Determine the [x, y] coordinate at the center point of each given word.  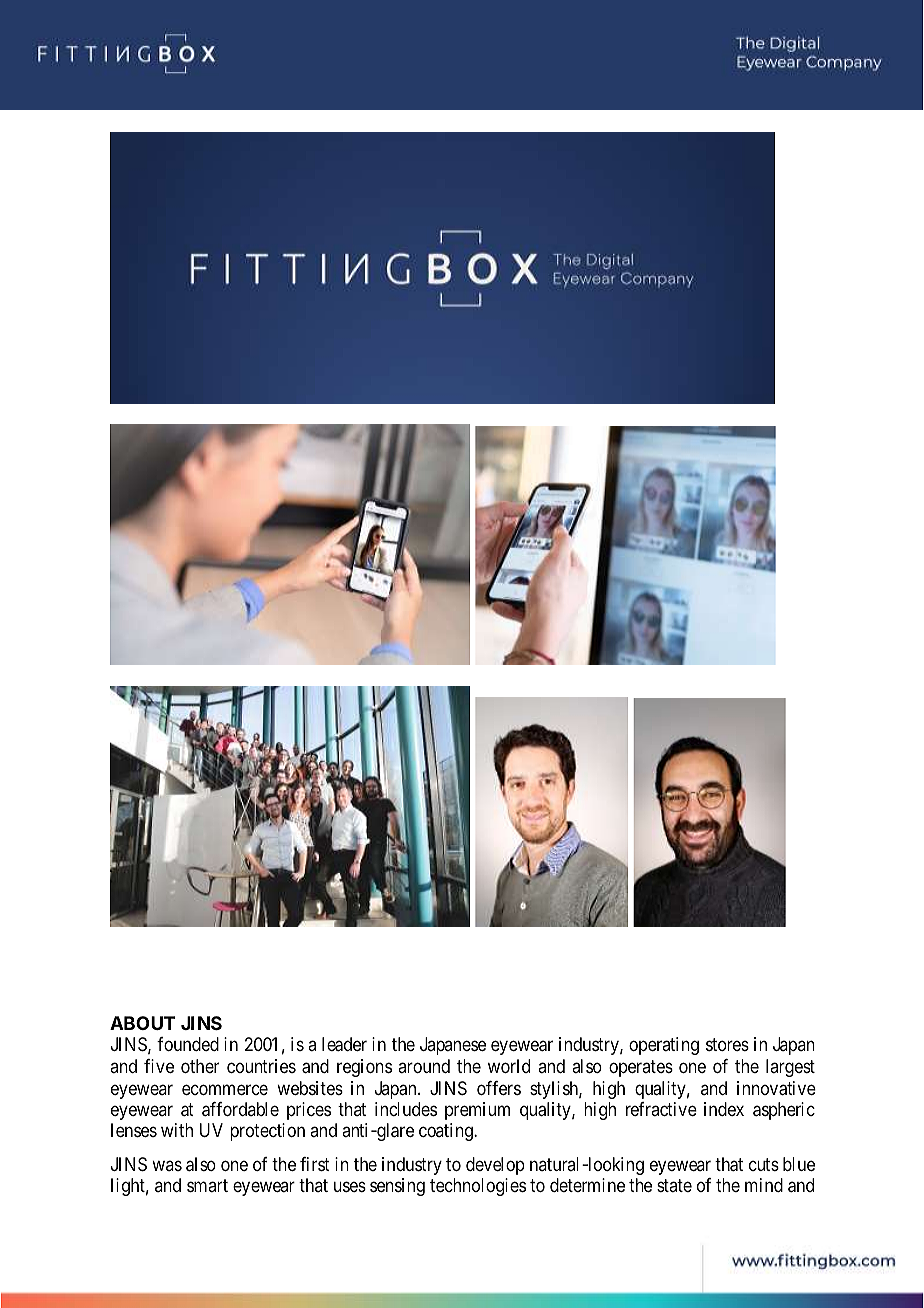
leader [344, 1044]
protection [267, 1132]
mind [764, 1185]
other [200, 1066]
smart [207, 1186]
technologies [478, 1187]
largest [790, 1068]
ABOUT [143, 1023]
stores [727, 1044]
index [724, 1109]
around [424, 1066]
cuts [764, 1164]
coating [447, 1132]
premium [477, 1111]
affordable [240, 1109]
